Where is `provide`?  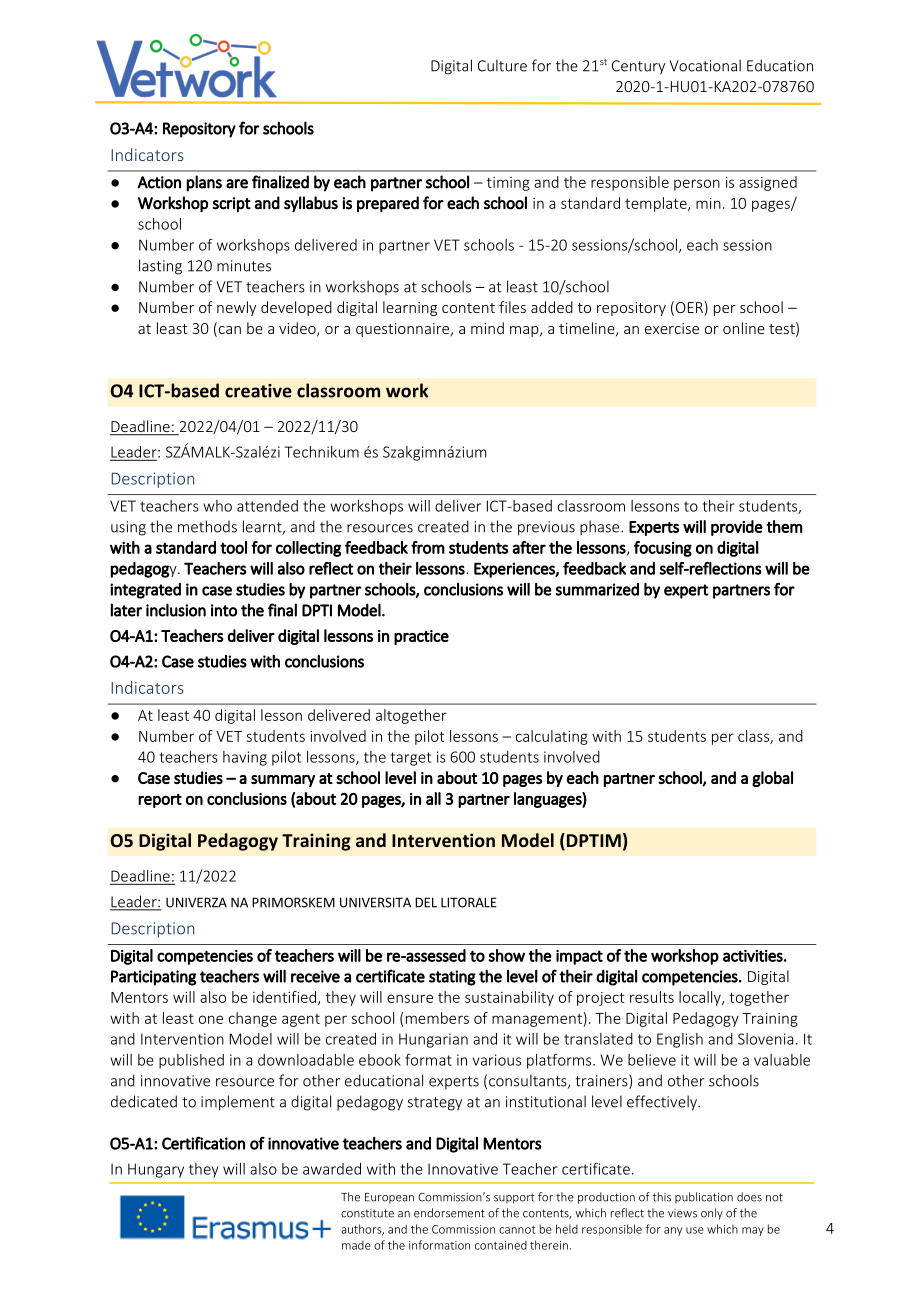 provide is located at coordinates (737, 528).
